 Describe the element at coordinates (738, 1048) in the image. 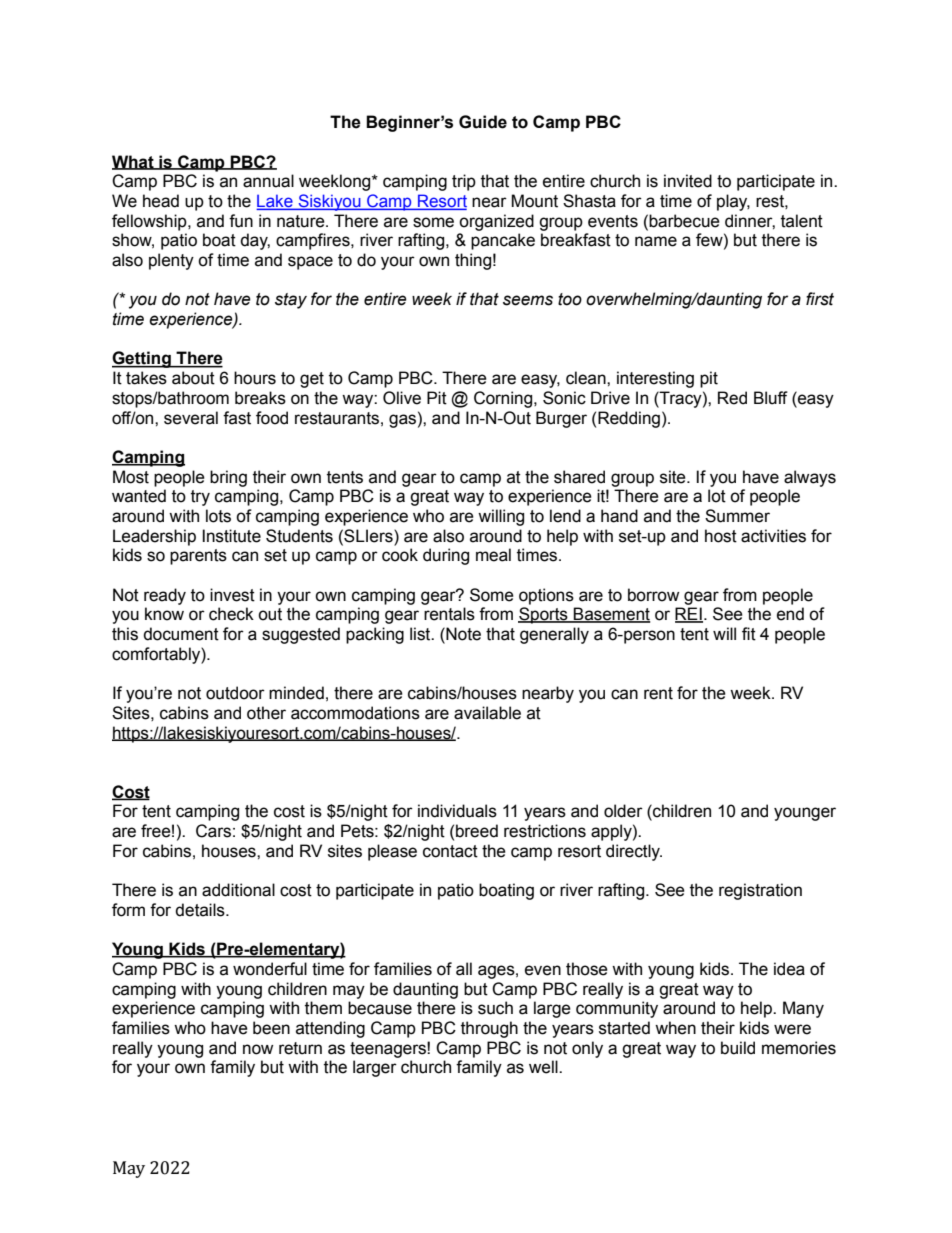

I see `build` at that location.
